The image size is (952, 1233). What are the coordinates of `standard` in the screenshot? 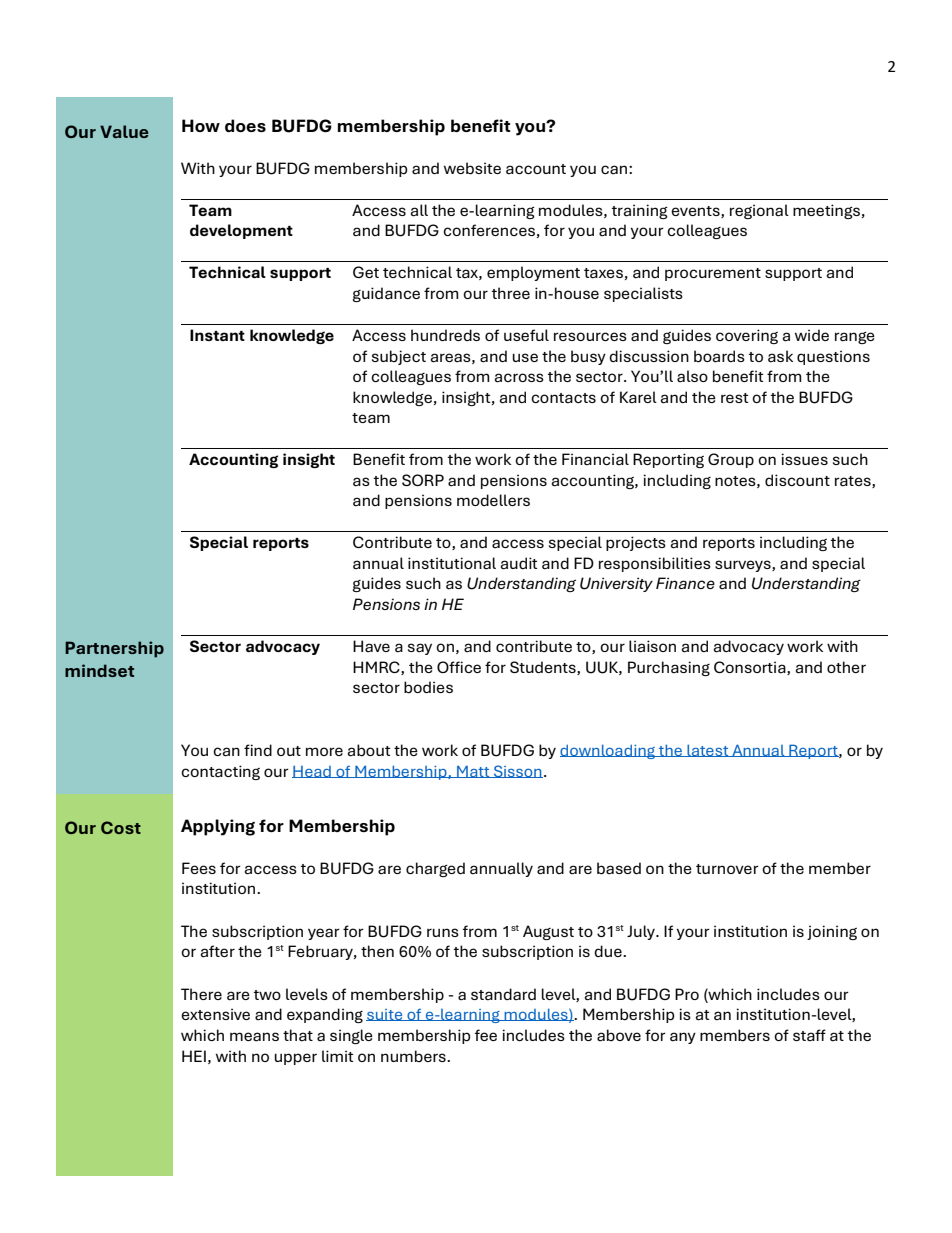 It's located at (503, 994).
